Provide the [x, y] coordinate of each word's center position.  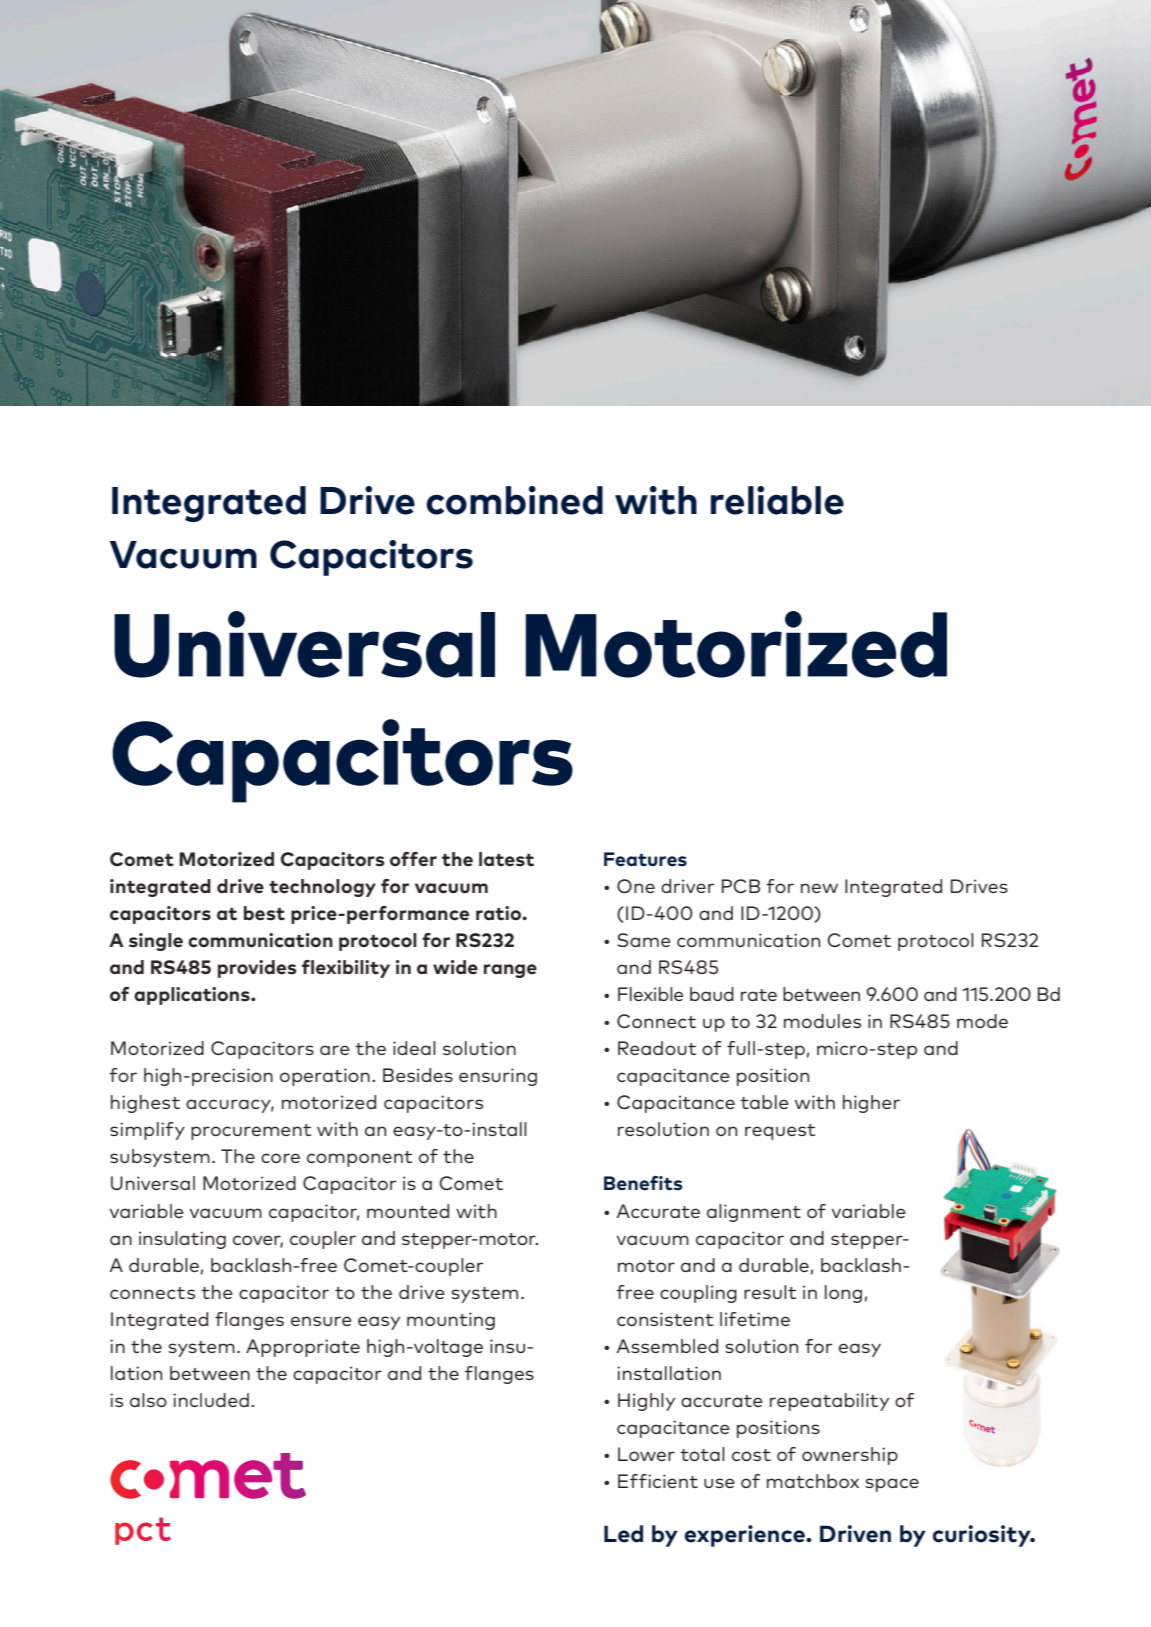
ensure [321, 1321]
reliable [777, 500]
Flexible [650, 994]
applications [193, 996]
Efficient [658, 1481]
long [843, 1294]
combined [514, 500]
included [211, 1400]
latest [506, 859]
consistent [665, 1319]
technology [322, 888]
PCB [741, 886]
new [819, 888]
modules [822, 1021]
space [892, 1485]
